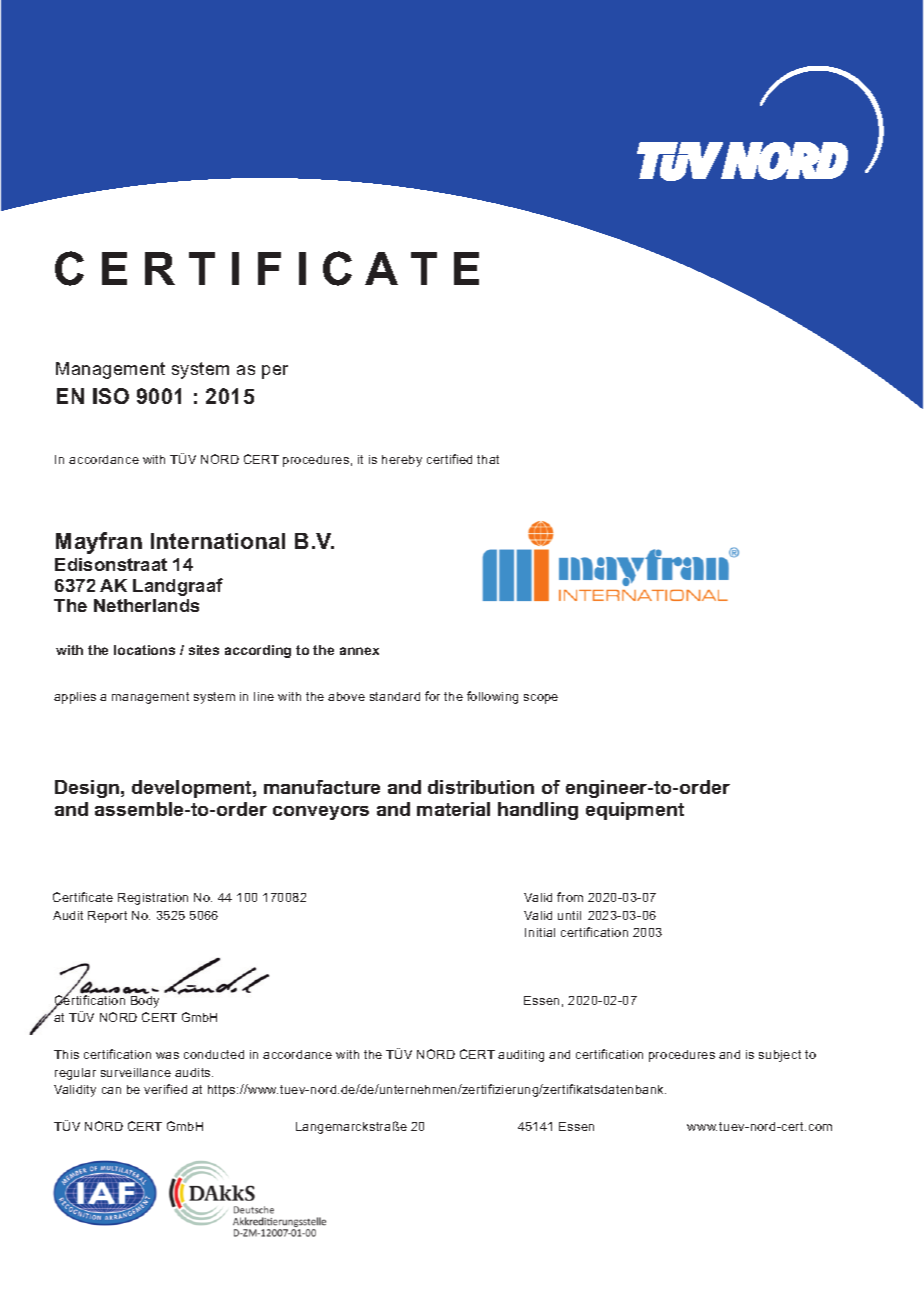  What do you see at coordinates (75, 698) in the image?
I see `applies` at bounding box center [75, 698].
